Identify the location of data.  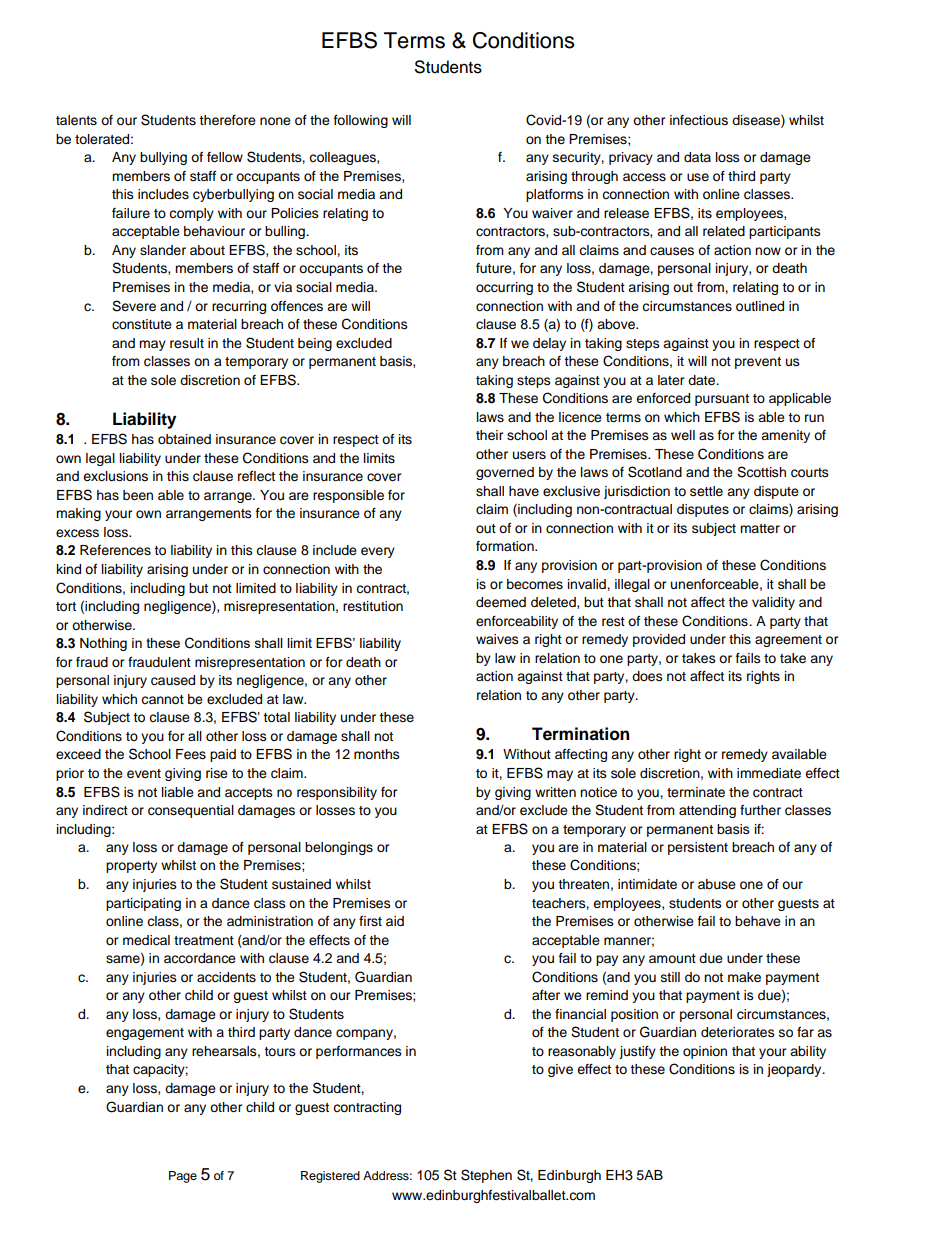
(697, 157).
